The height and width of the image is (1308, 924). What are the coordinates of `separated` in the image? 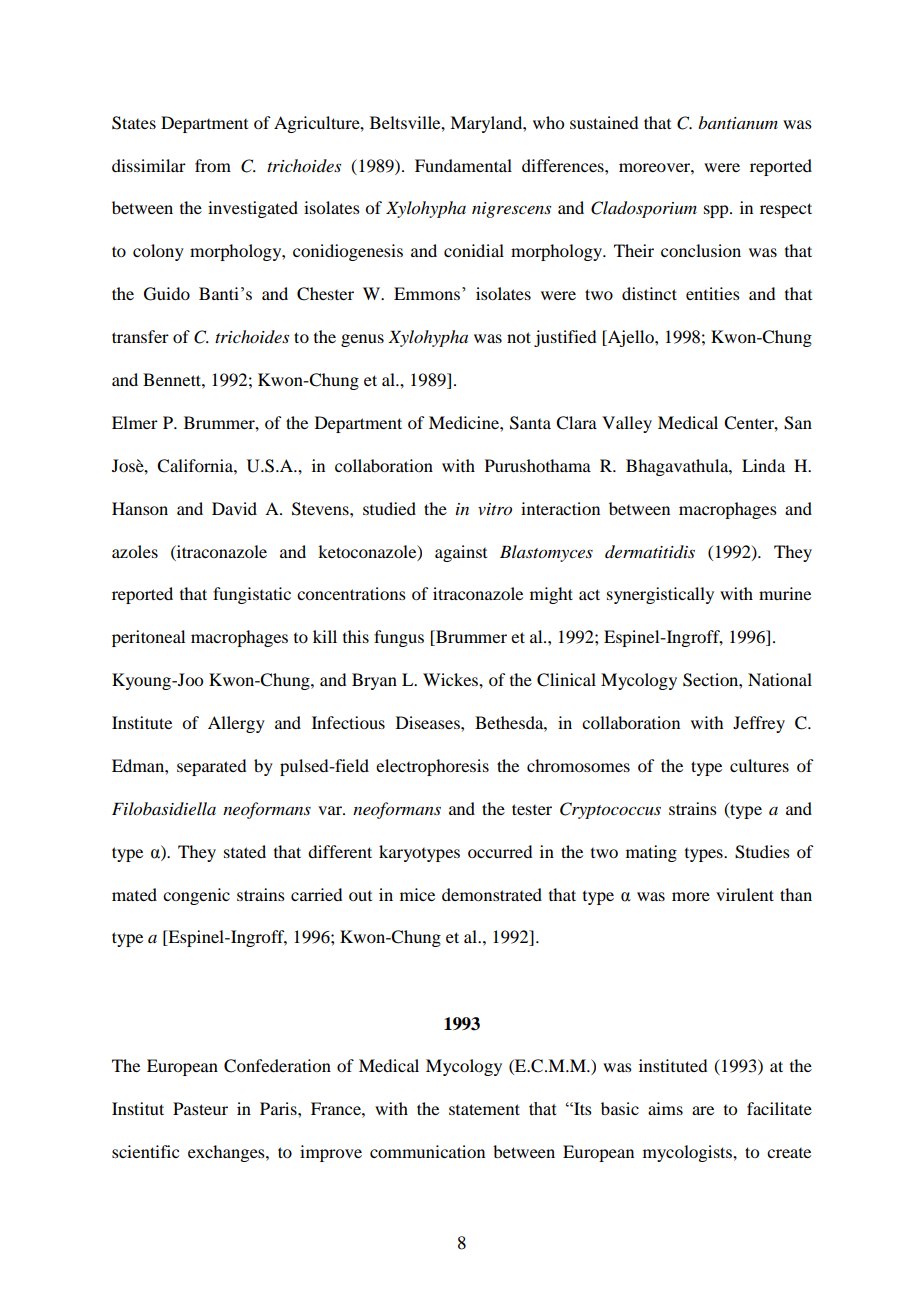 It's located at (211, 767).
